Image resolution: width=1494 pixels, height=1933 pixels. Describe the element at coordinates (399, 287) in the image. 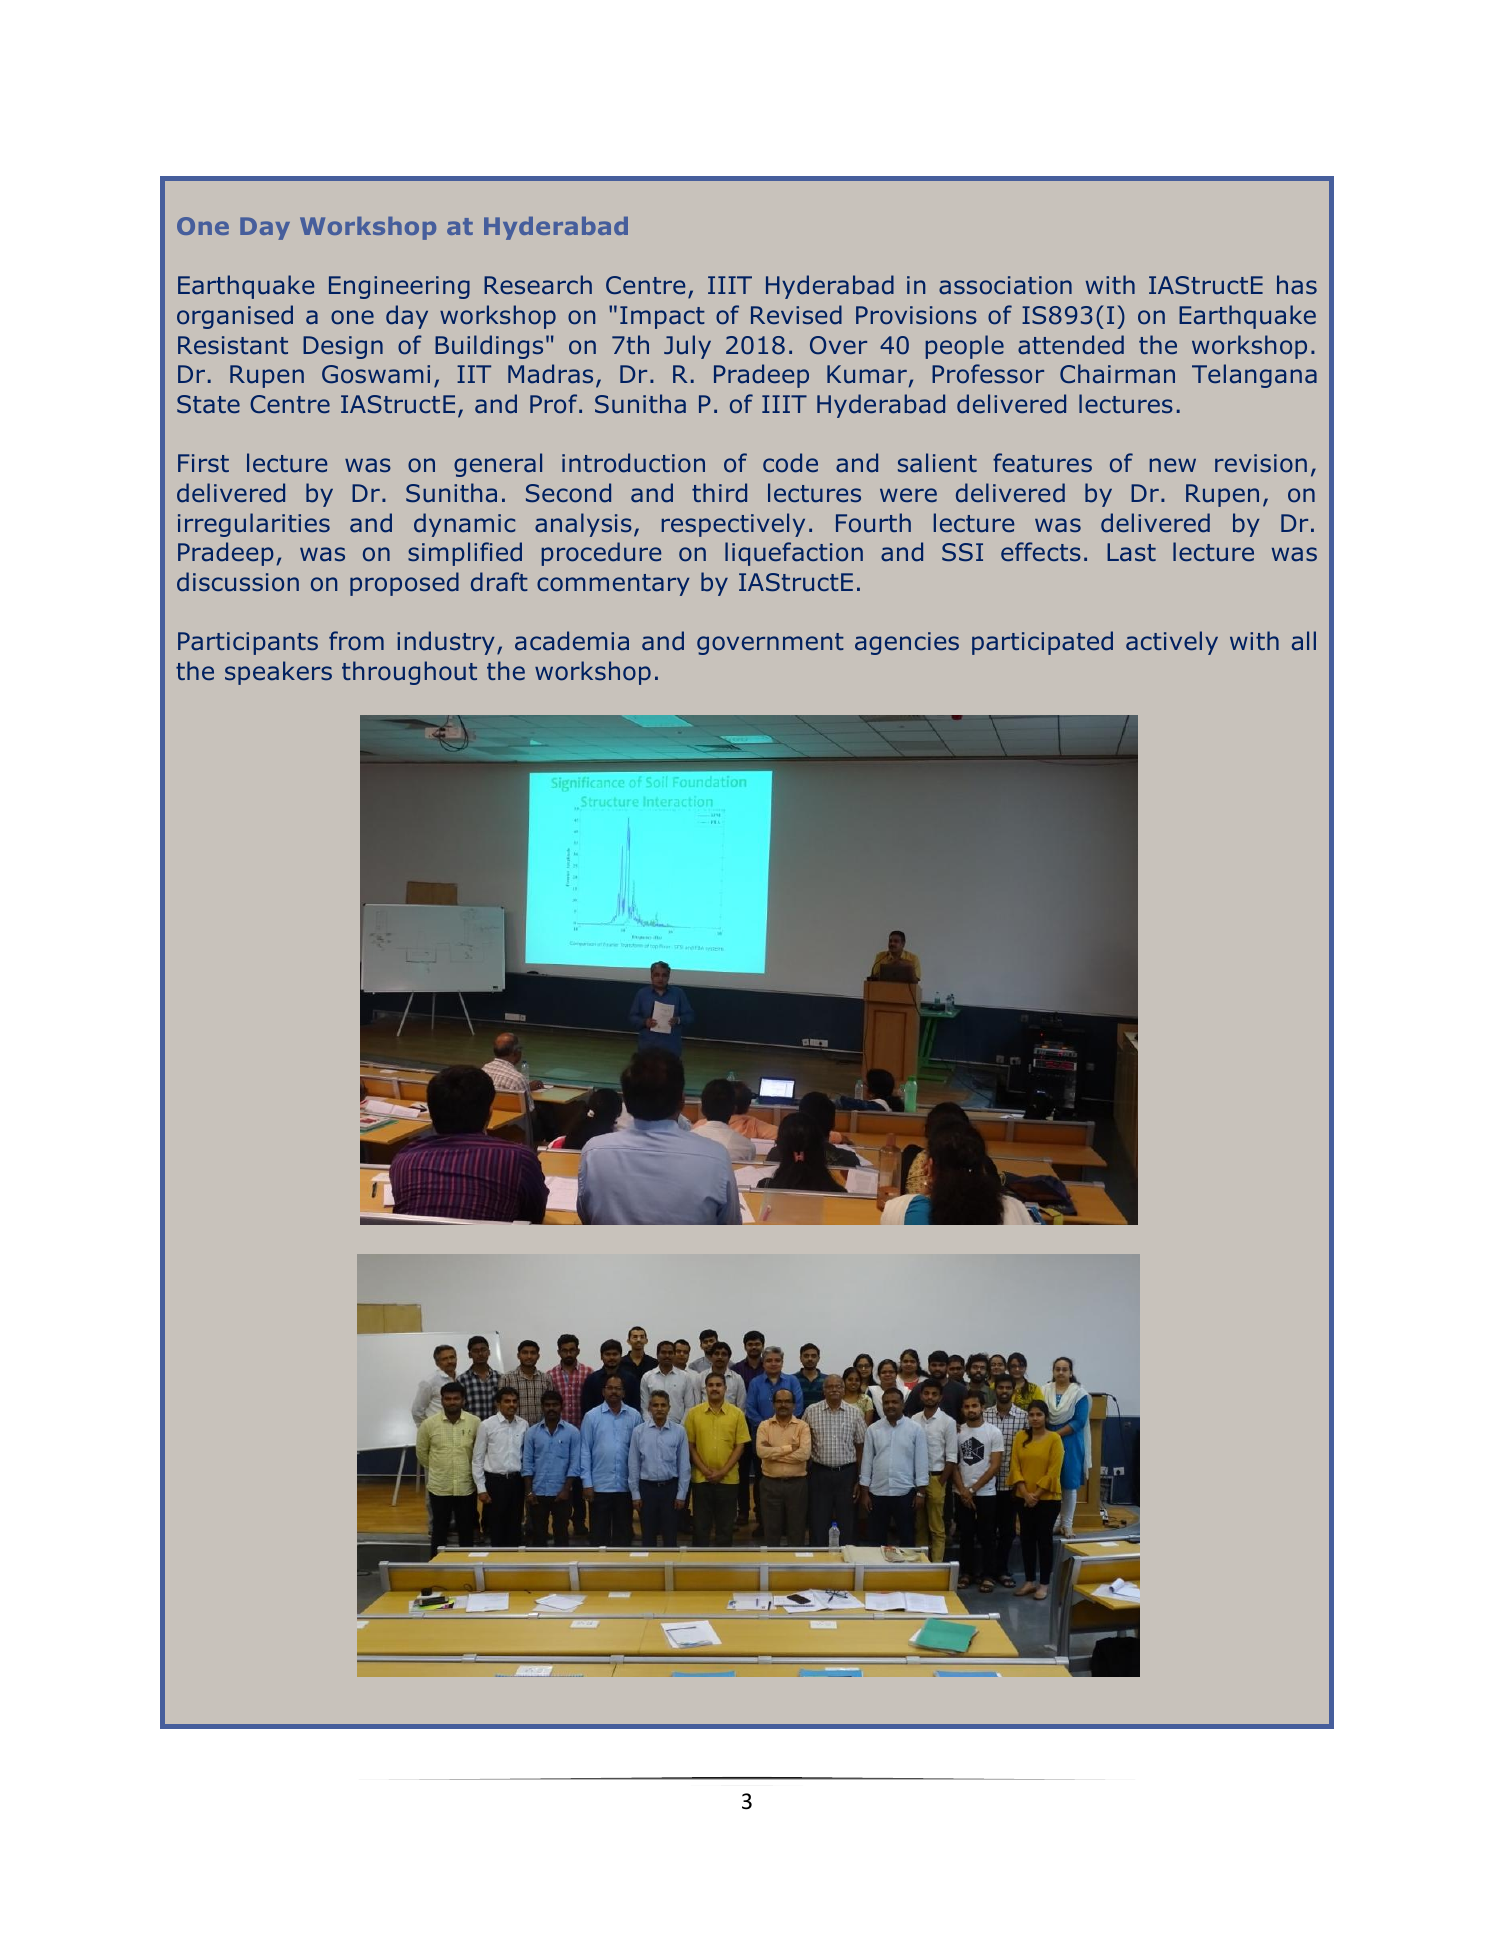

I see `Engineering` at that location.
